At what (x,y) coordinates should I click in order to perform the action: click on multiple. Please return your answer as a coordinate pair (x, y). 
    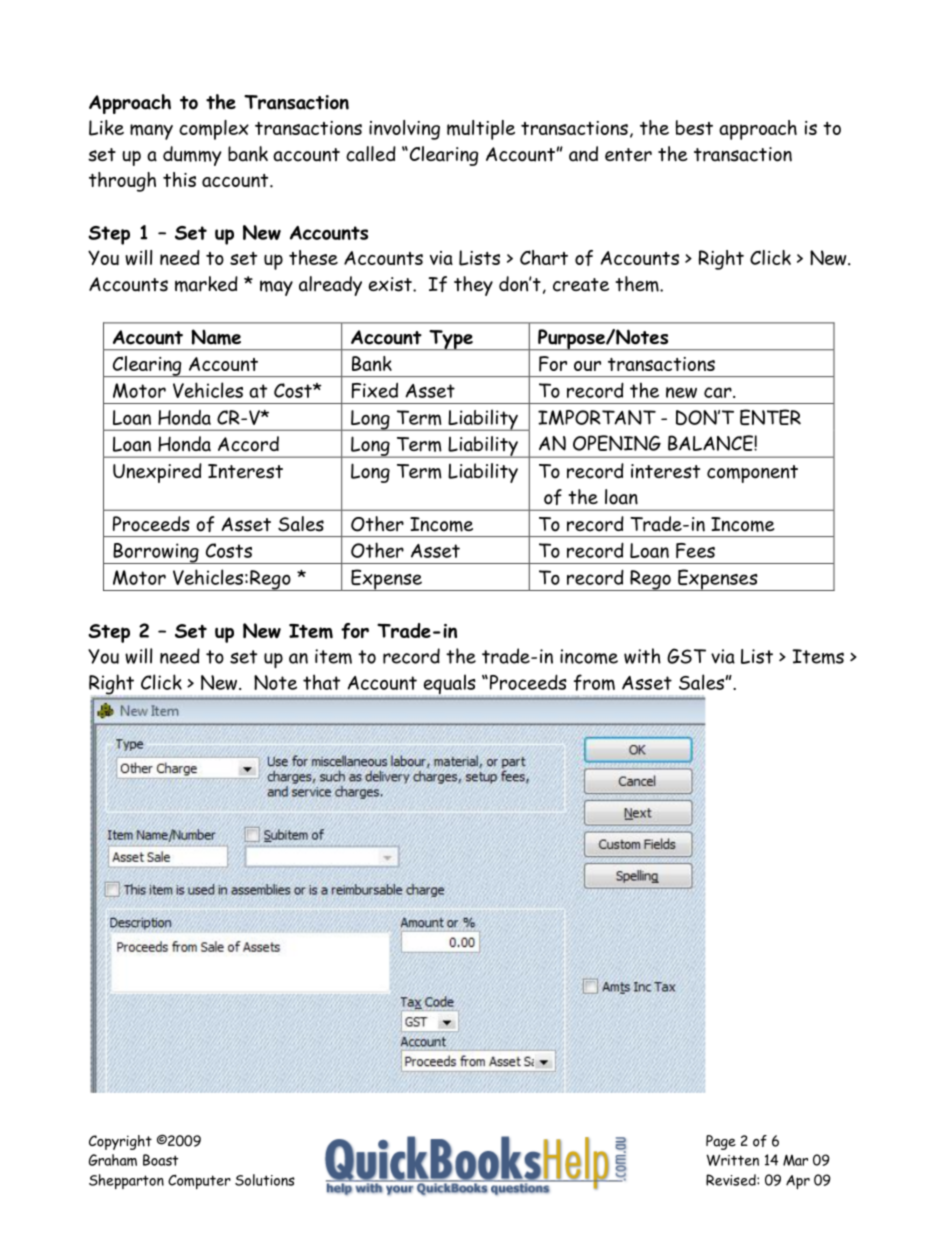
    Looking at the image, I should click on (481, 130).
